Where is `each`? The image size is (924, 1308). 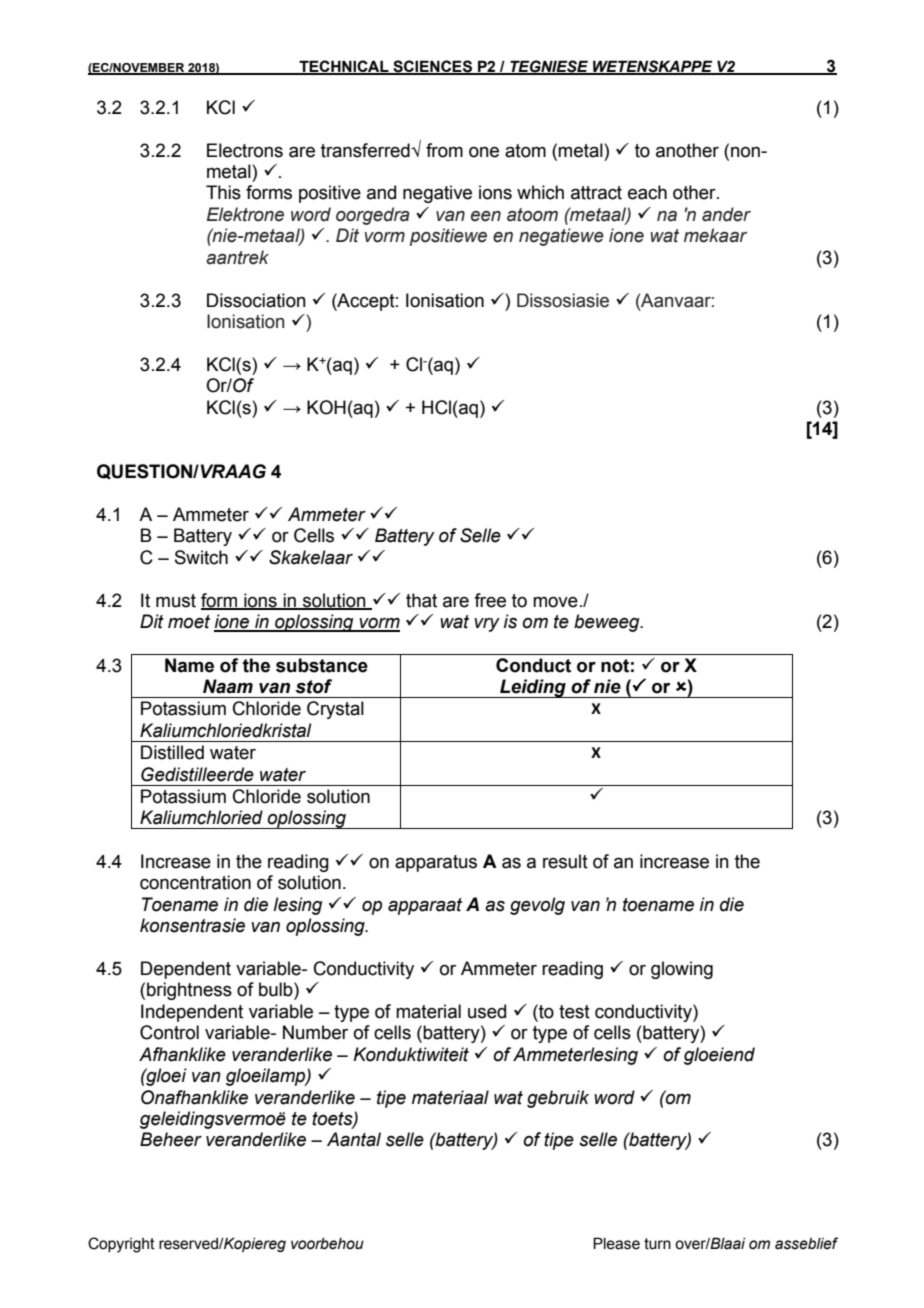 each is located at coordinates (647, 192).
